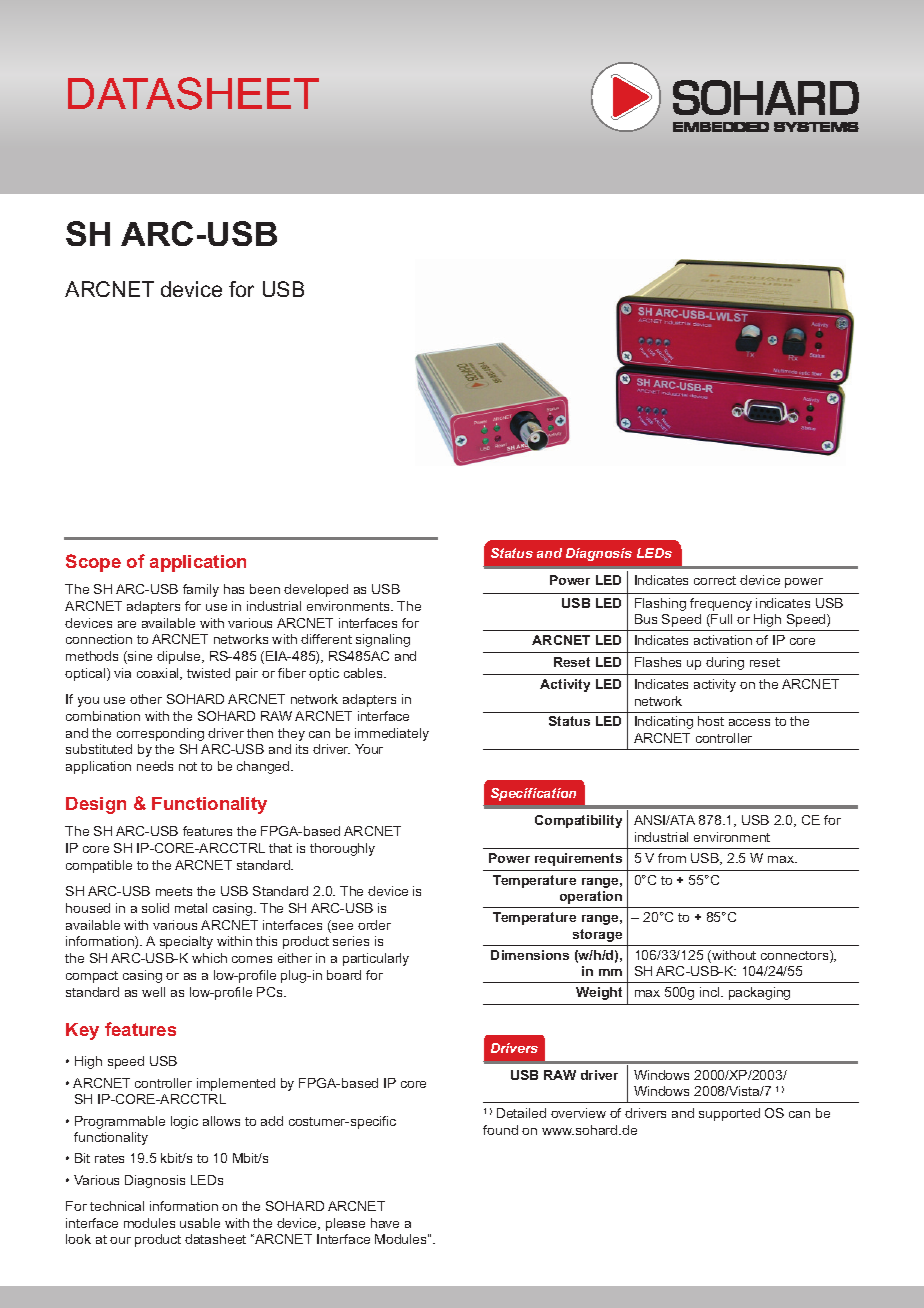  Describe the element at coordinates (392, 734) in the page. I see `immediately` at that location.
